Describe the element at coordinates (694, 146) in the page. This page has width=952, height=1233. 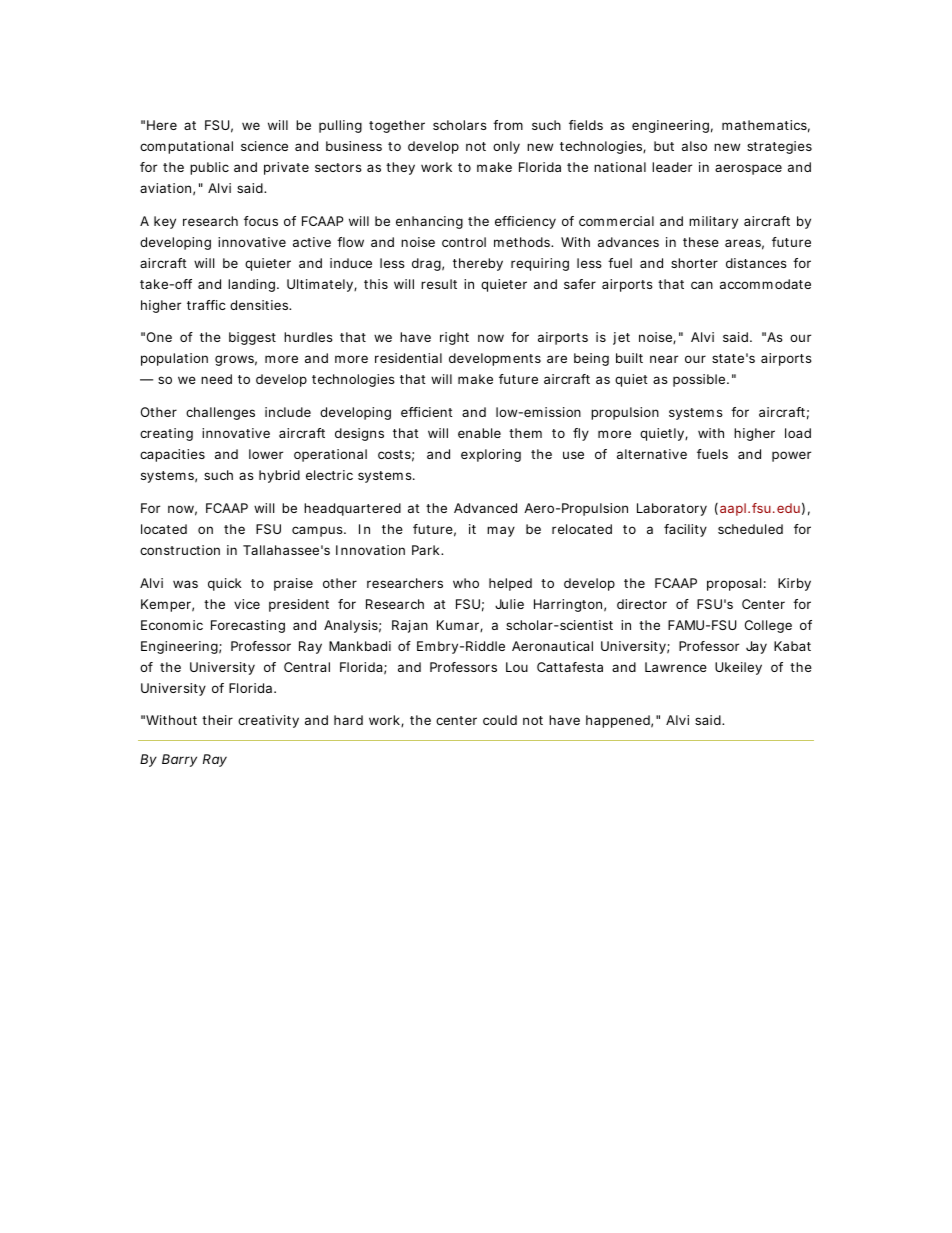
I see `also` at that location.
